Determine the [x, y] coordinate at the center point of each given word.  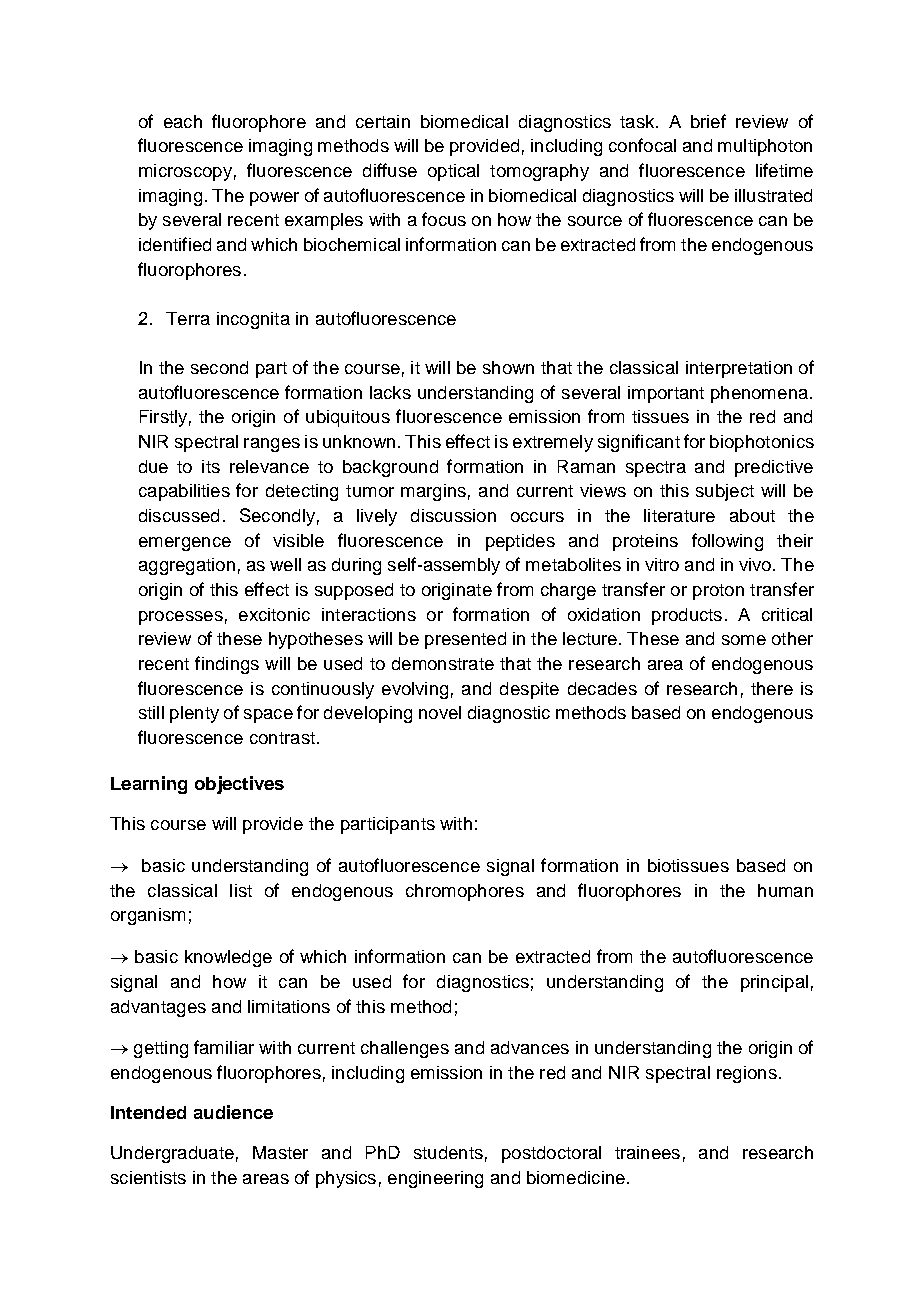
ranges [272, 445]
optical [453, 172]
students [448, 1152]
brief [708, 121]
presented [465, 640]
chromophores [465, 892]
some [744, 640]
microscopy [185, 172]
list [241, 890]
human [785, 890]
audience [233, 1112]
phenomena [759, 394]
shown [508, 367]
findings [227, 665]
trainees [647, 1152]
